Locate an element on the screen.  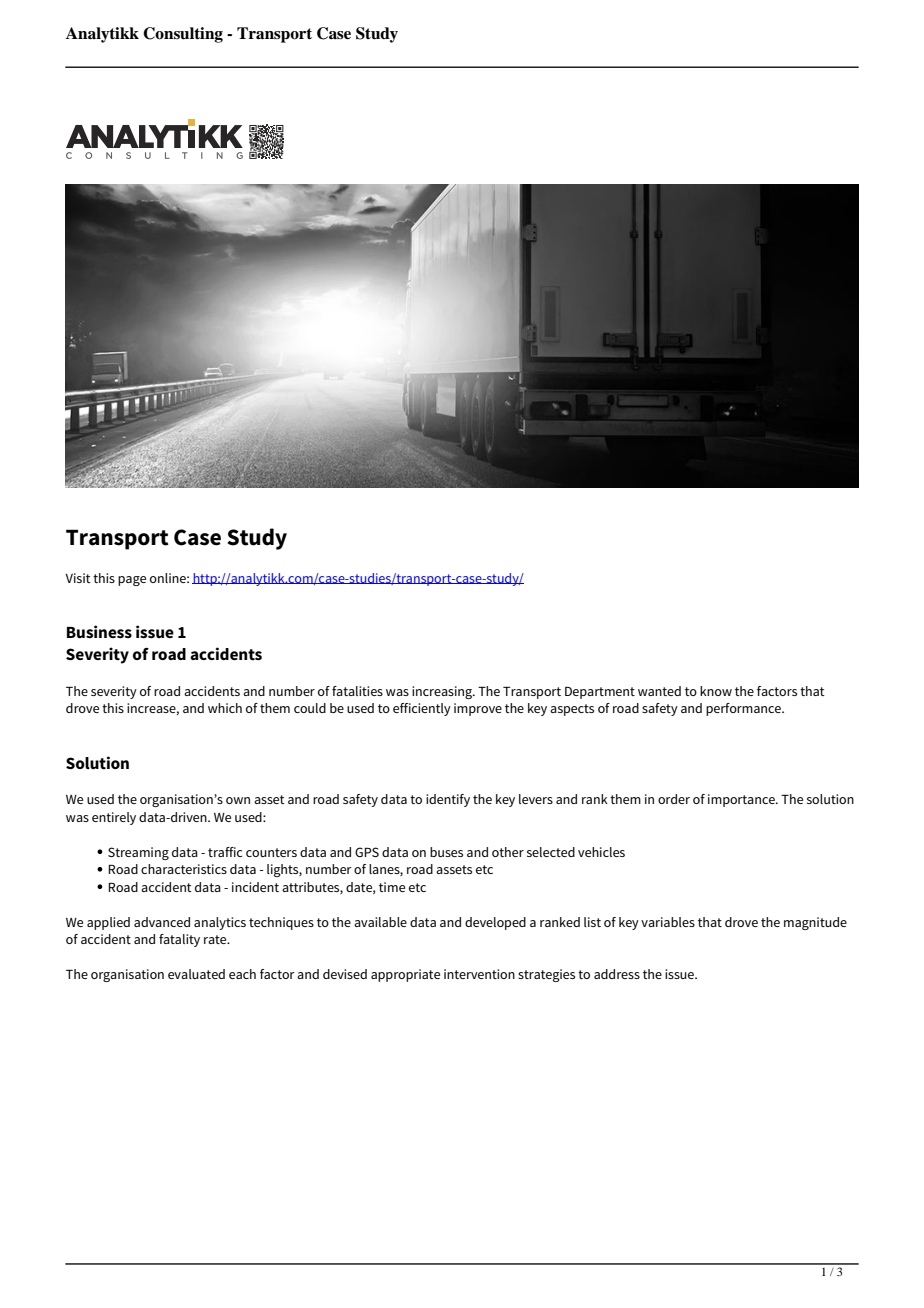
wanted is located at coordinates (659, 691).
